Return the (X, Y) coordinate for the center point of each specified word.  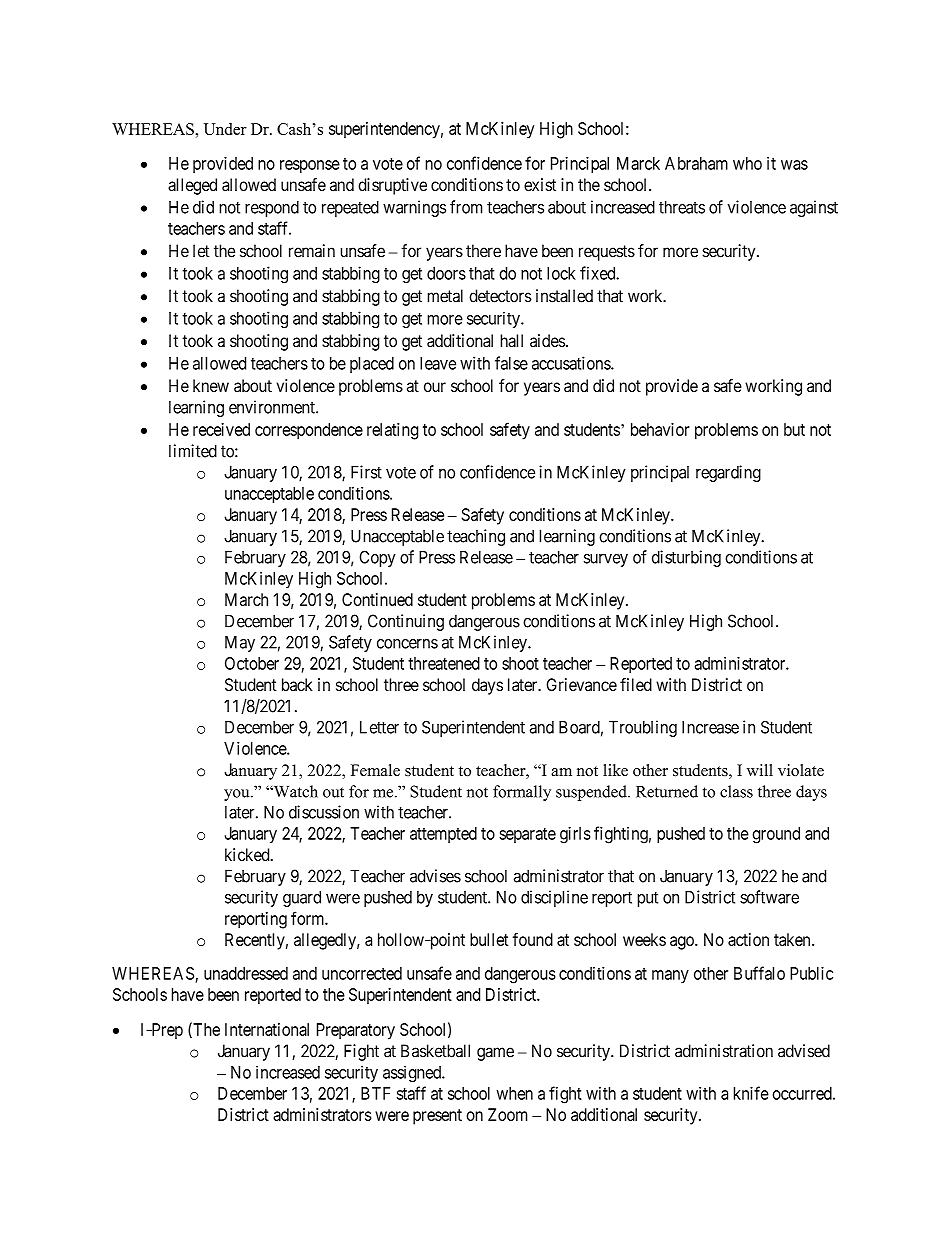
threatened (444, 663)
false (511, 363)
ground (776, 835)
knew (211, 385)
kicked (248, 854)
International (267, 1029)
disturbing (686, 558)
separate (527, 835)
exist (540, 184)
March (246, 599)
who (747, 163)
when (515, 1093)
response (310, 166)
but (794, 429)
